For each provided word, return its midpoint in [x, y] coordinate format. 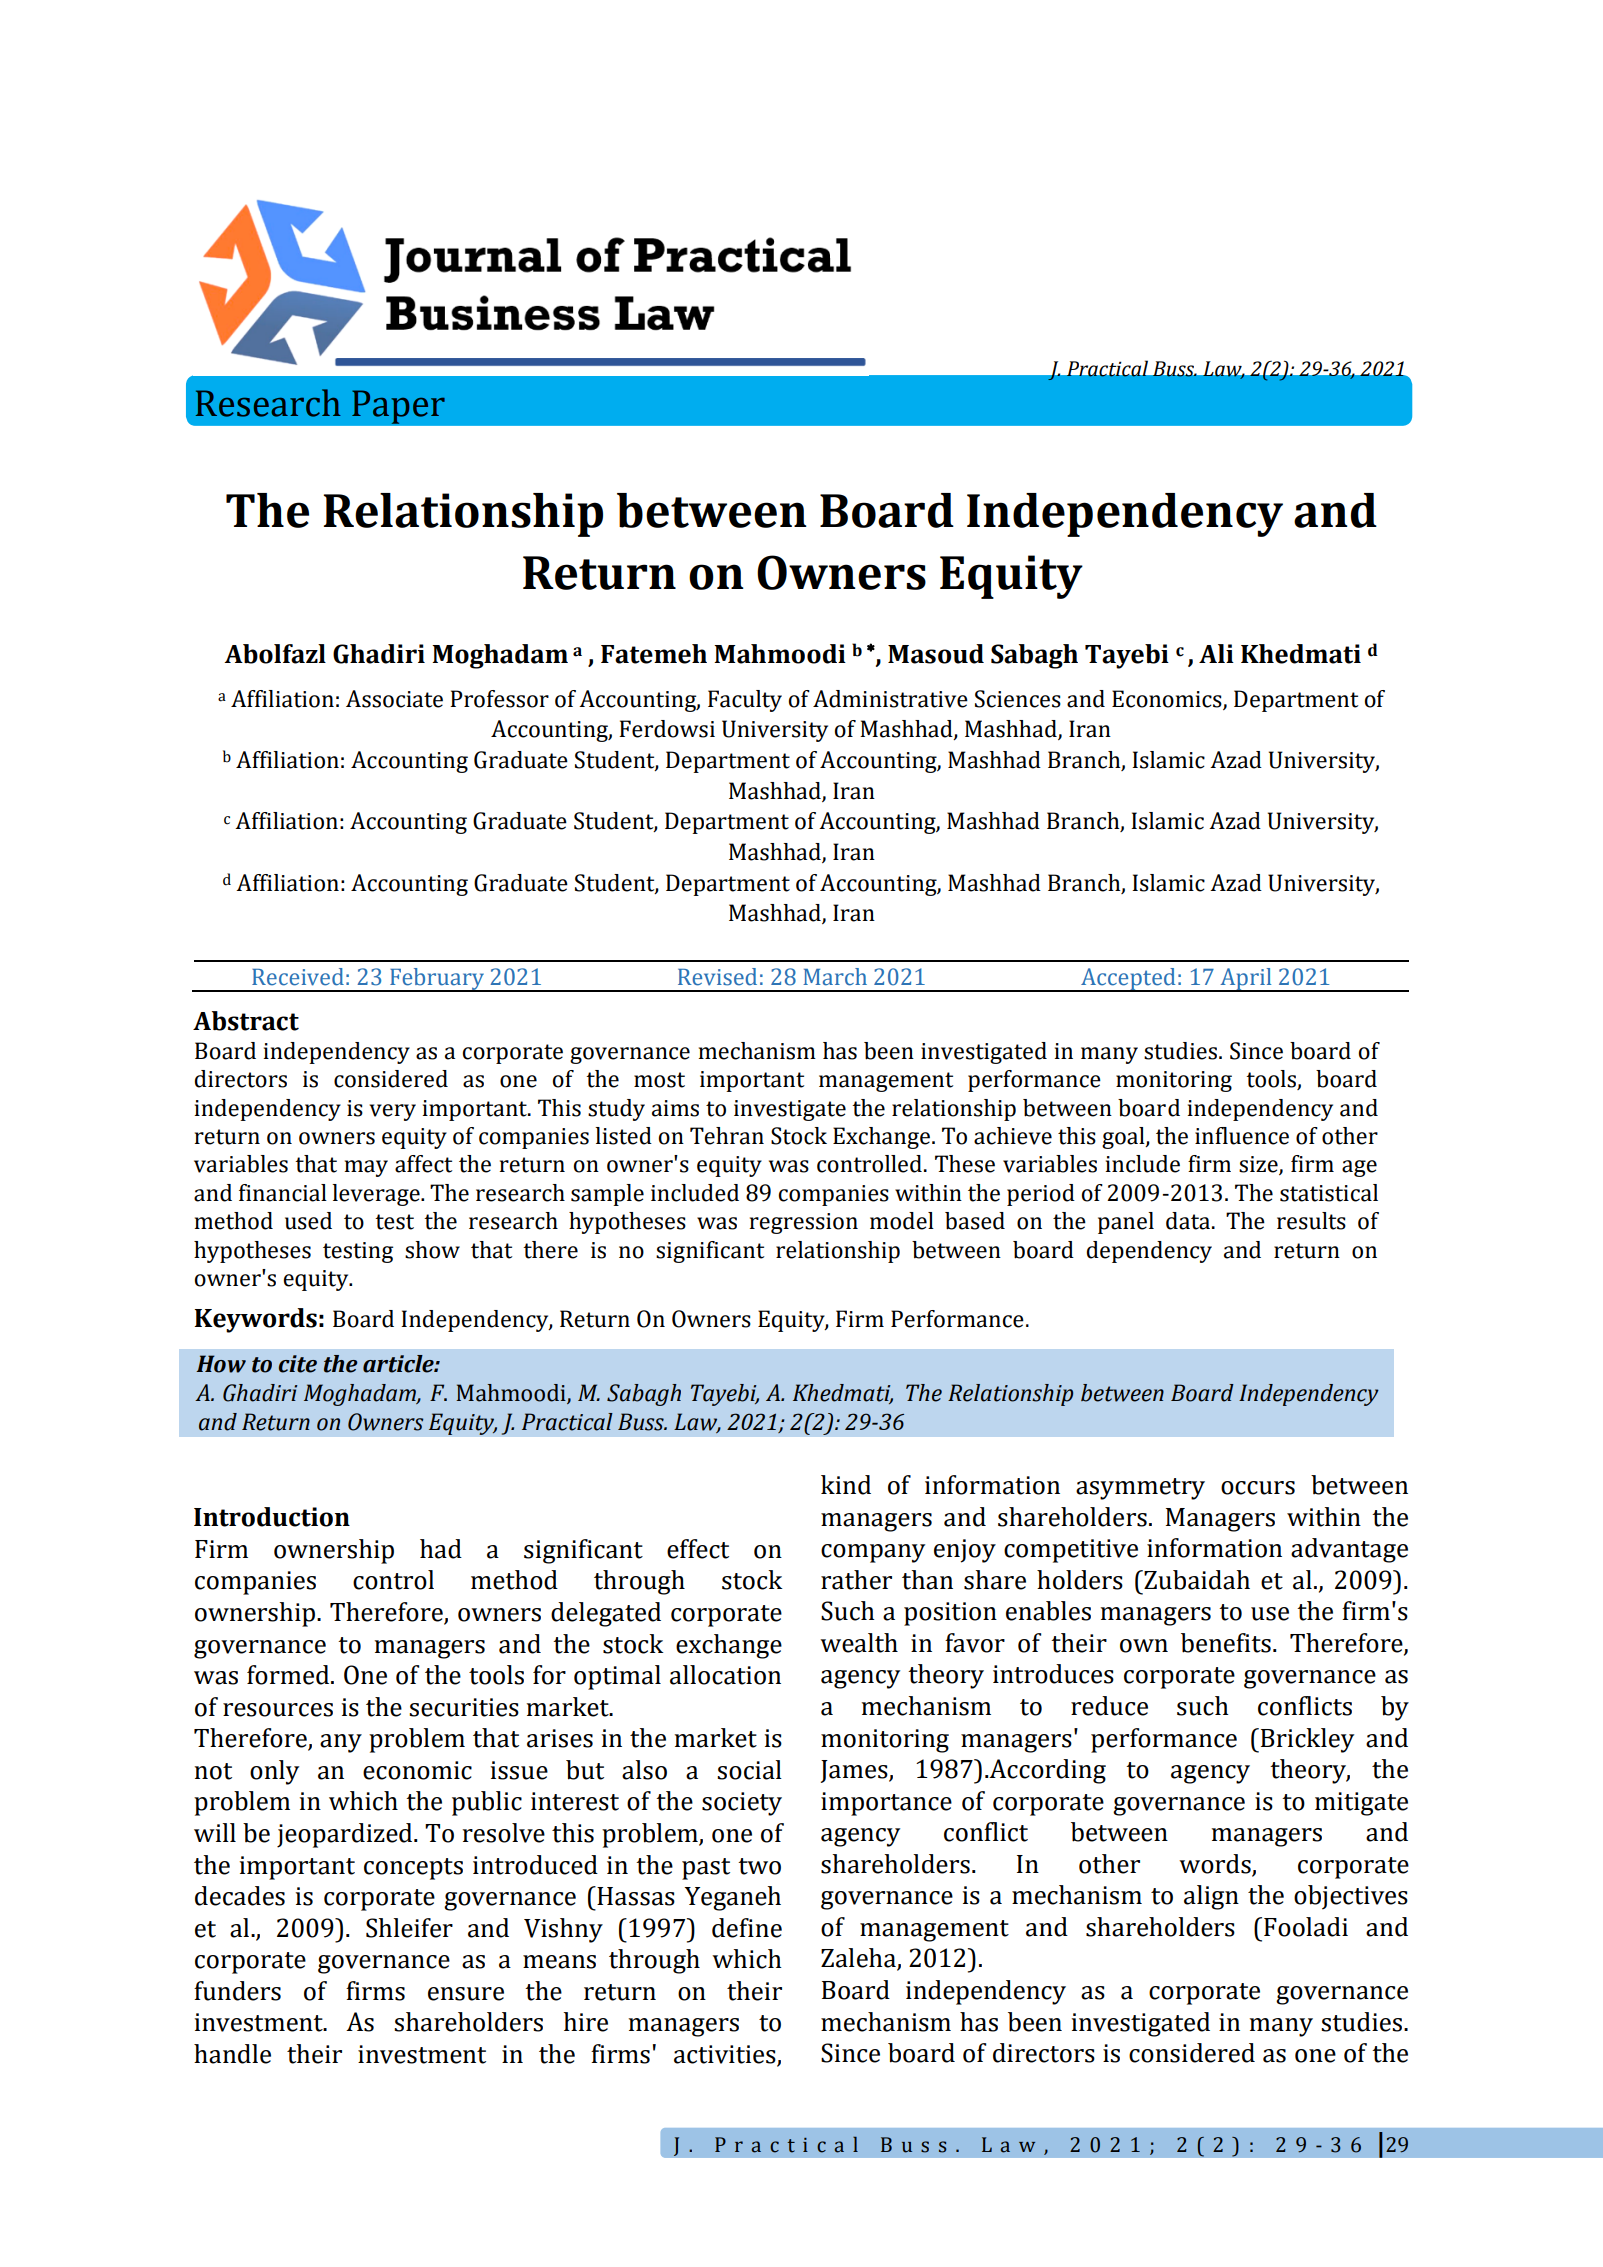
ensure [466, 1994]
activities [726, 2055]
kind [846, 1485]
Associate [394, 699]
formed [288, 1675]
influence [1242, 1136]
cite [298, 1364]
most [659, 1080]
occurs [1258, 1488]
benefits [1226, 1643]
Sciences [1018, 699]
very [392, 1112]
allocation [725, 1675]
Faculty [745, 701]
